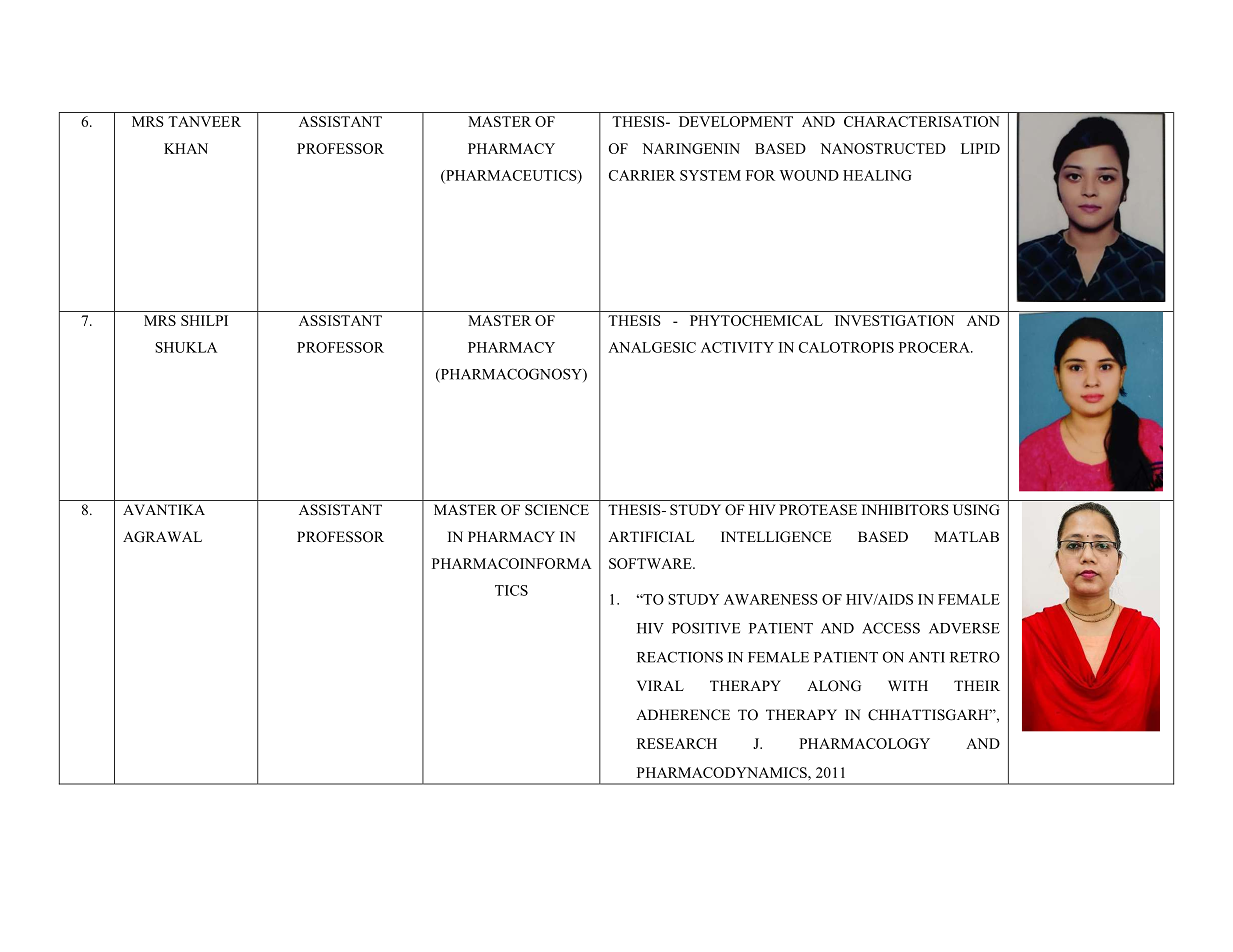 The height and width of the screenshot is (952, 1233). I want to click on KHAN, so click(186, 148).
